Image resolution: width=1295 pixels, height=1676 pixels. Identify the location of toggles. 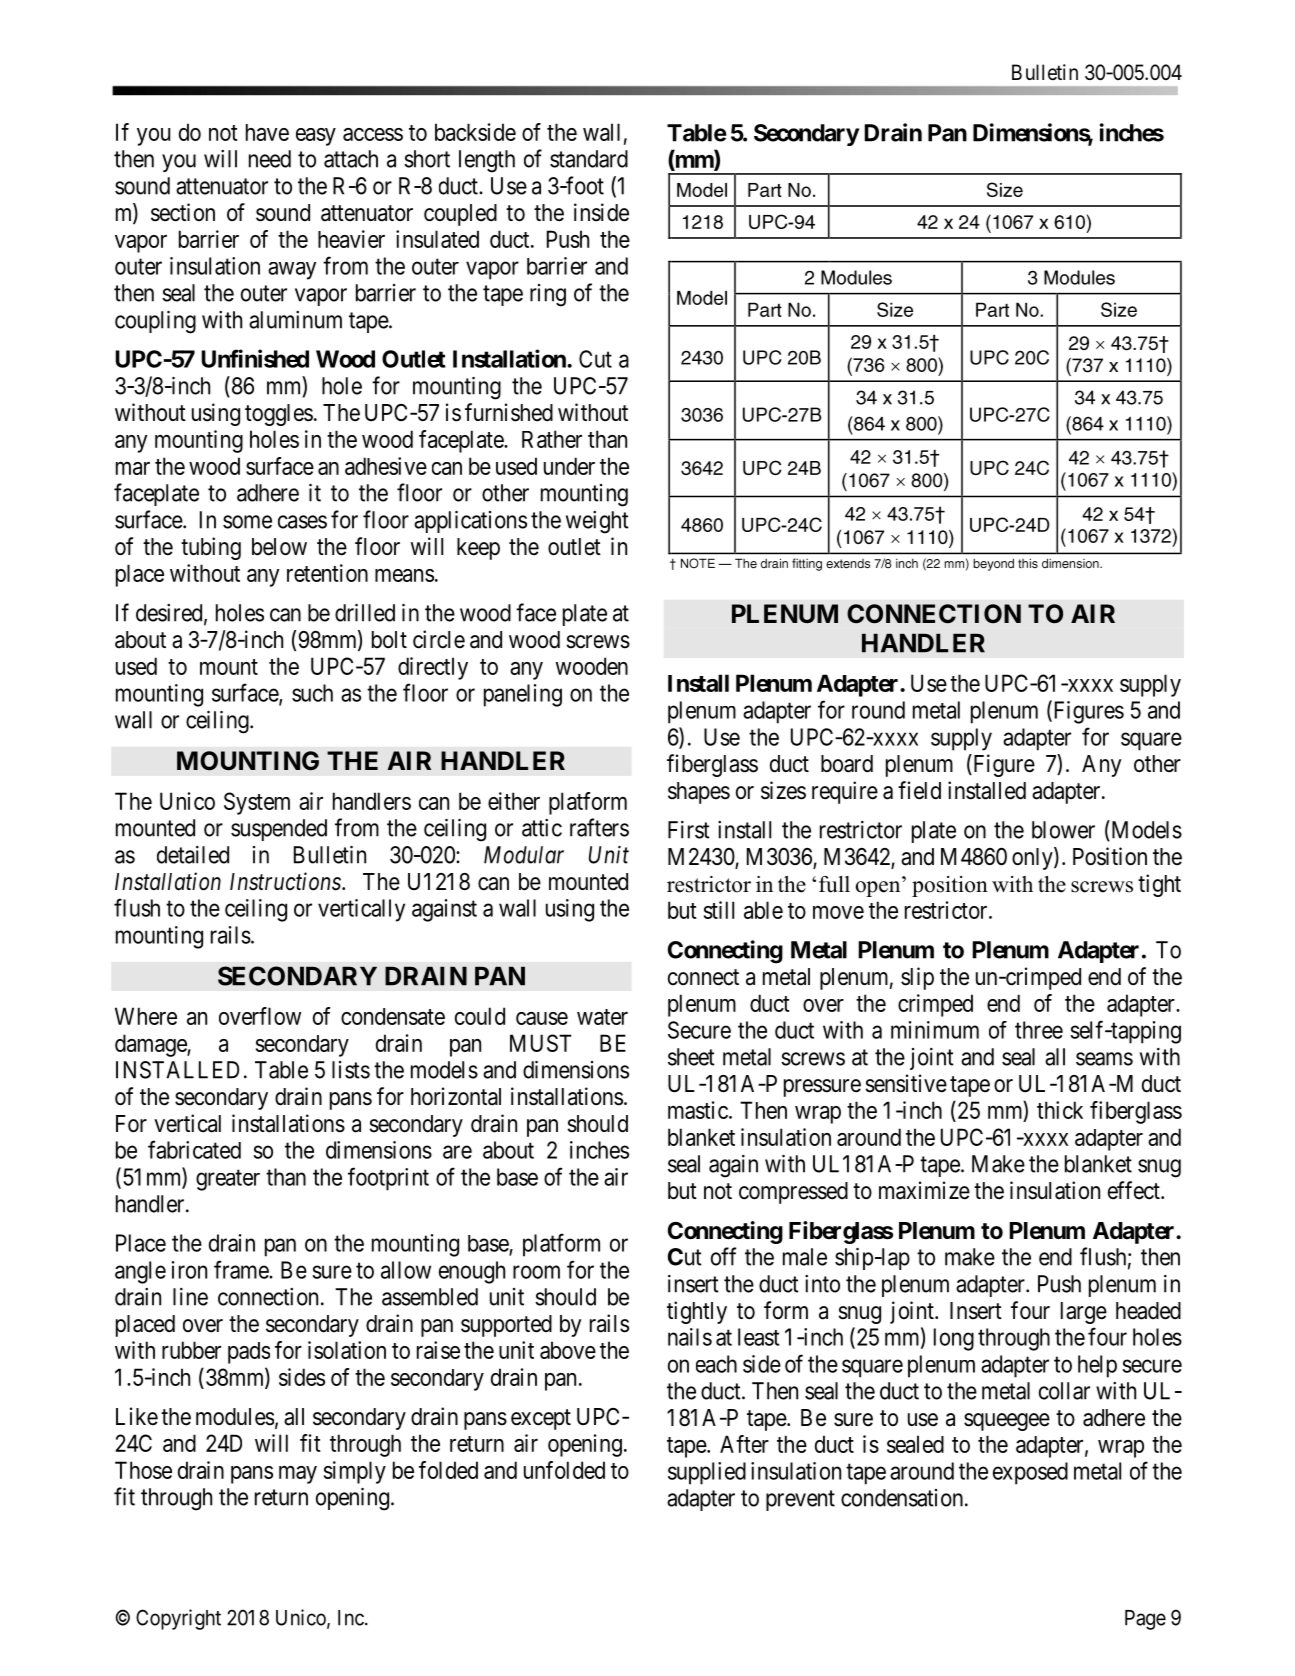
(279, 415).
